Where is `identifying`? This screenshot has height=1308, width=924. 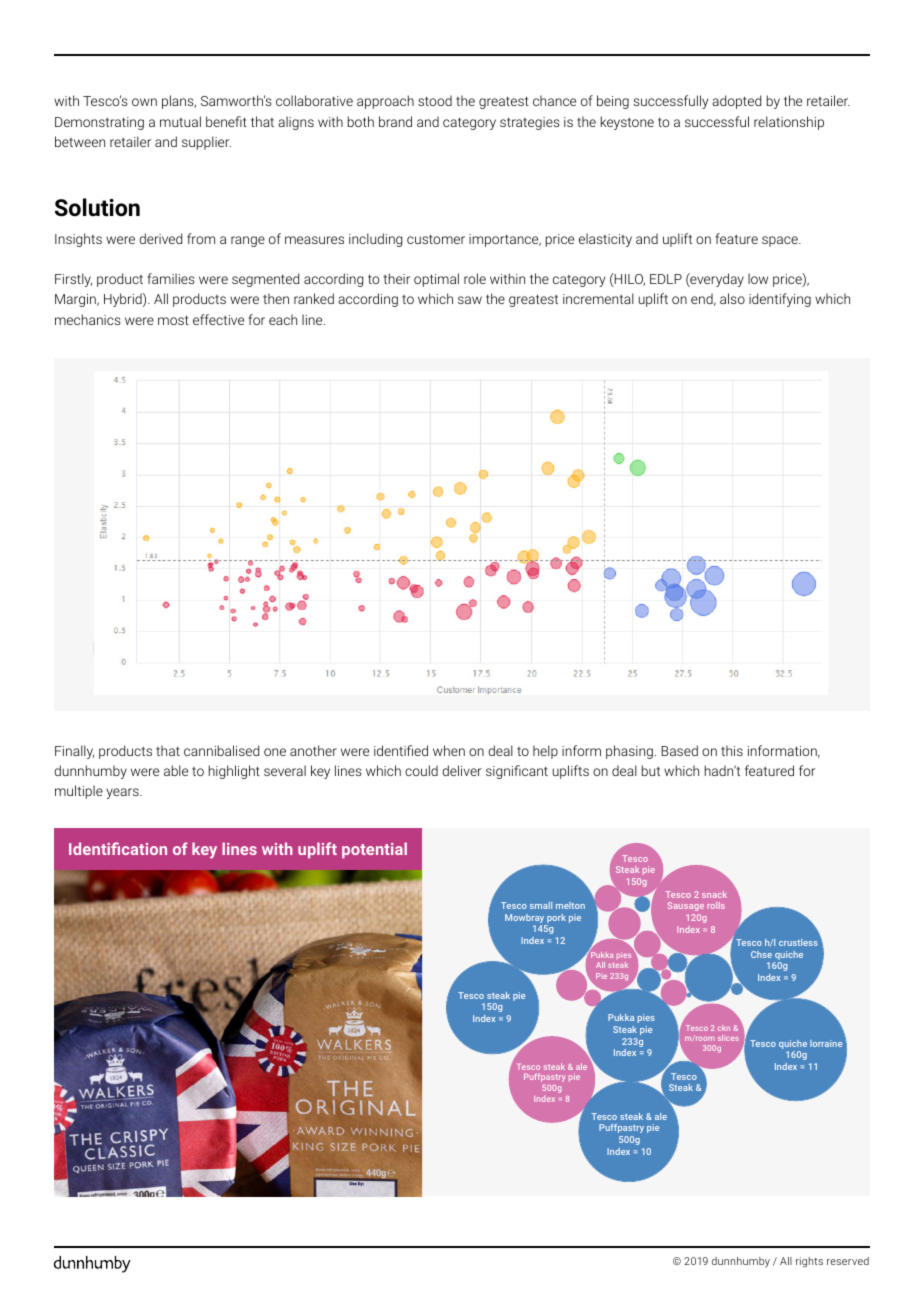 identifying is located at coordinates (780, 300).
